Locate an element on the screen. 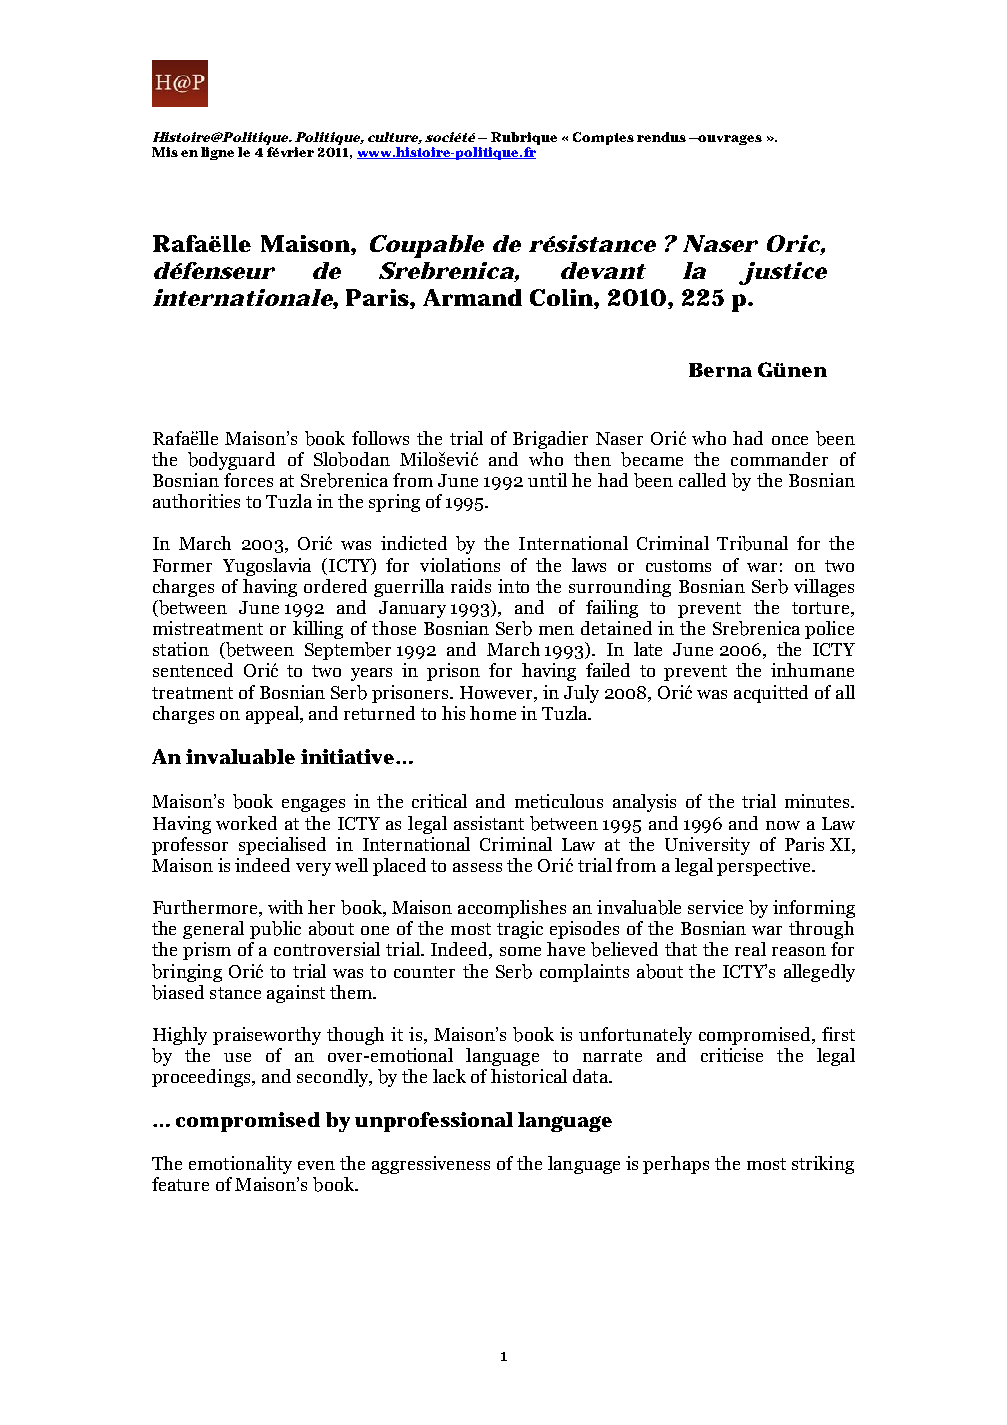  now is located at coordinates (783, 825).
